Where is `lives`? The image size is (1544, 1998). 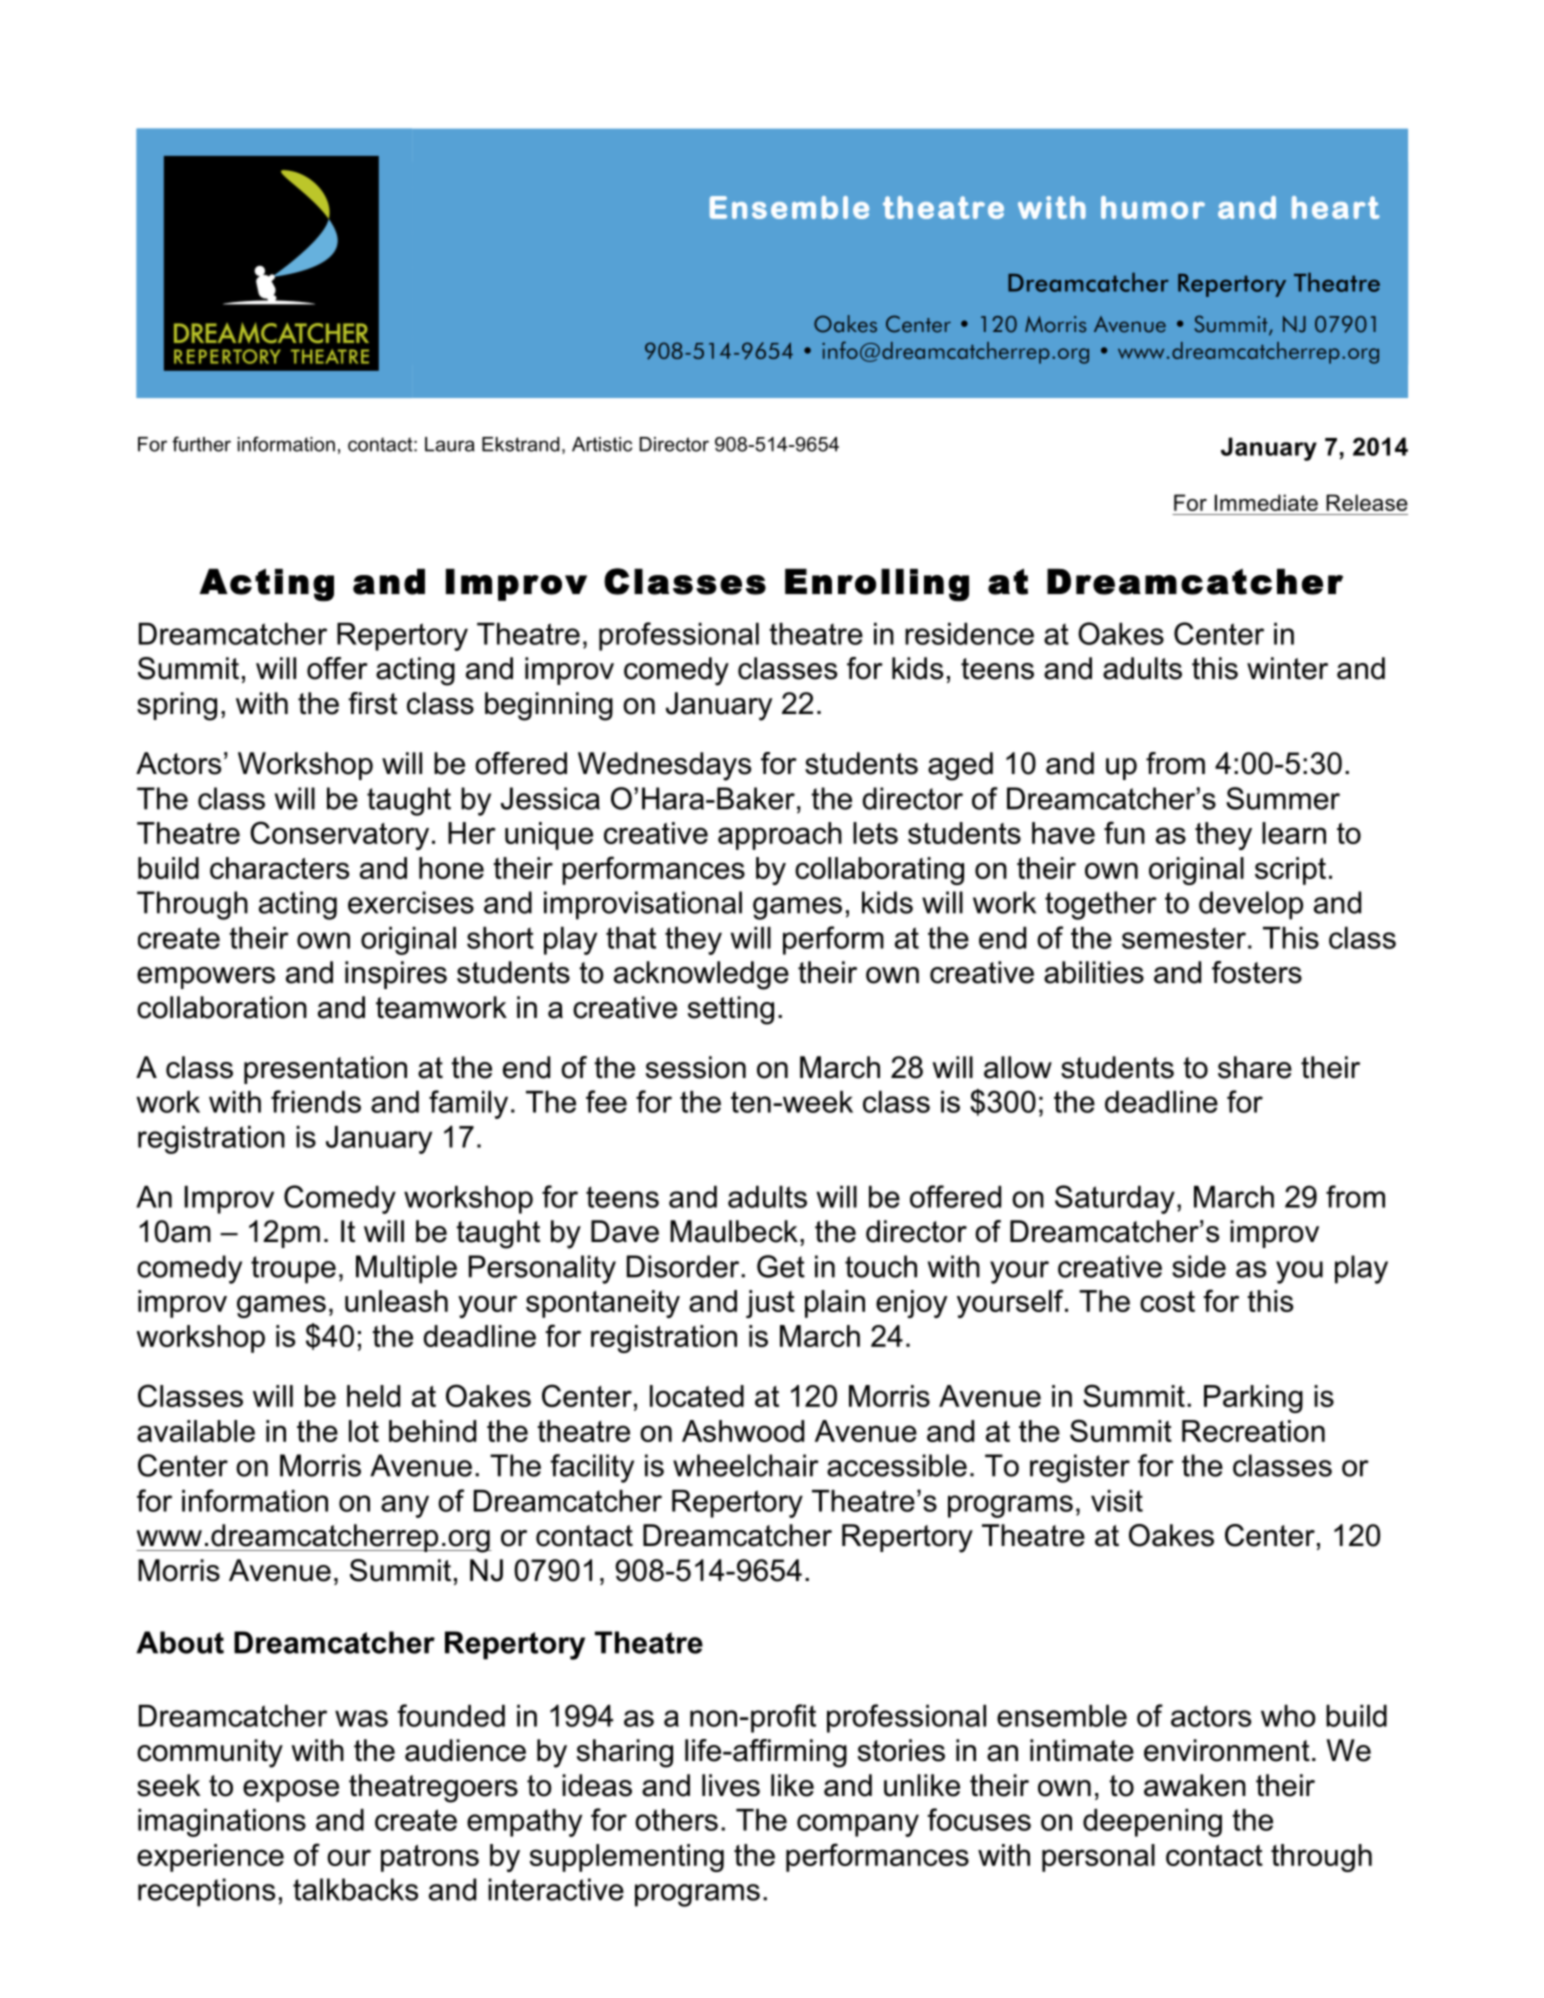
lives is located at coordinates (731, 1785).
